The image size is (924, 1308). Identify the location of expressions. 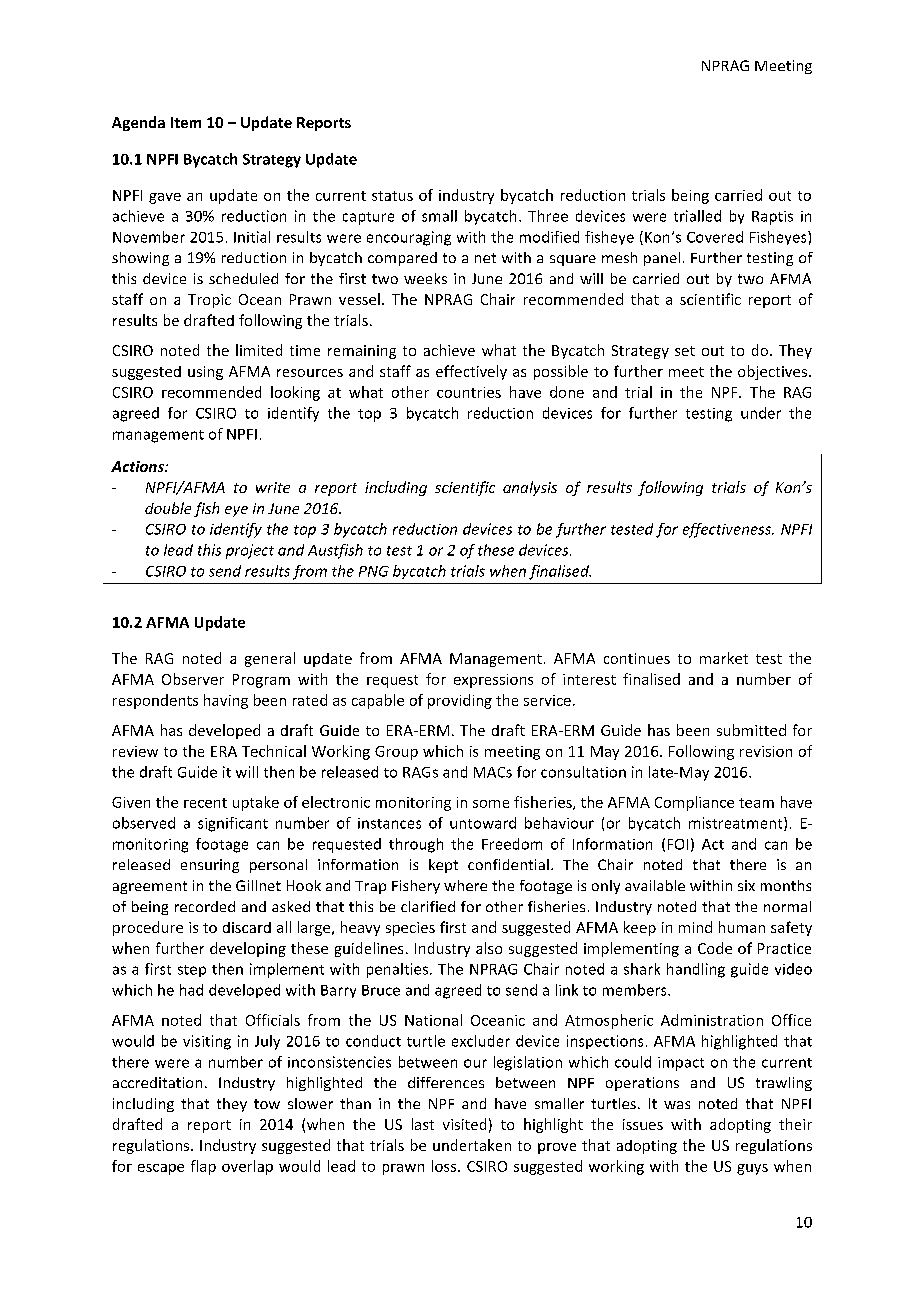
(493, 681).
